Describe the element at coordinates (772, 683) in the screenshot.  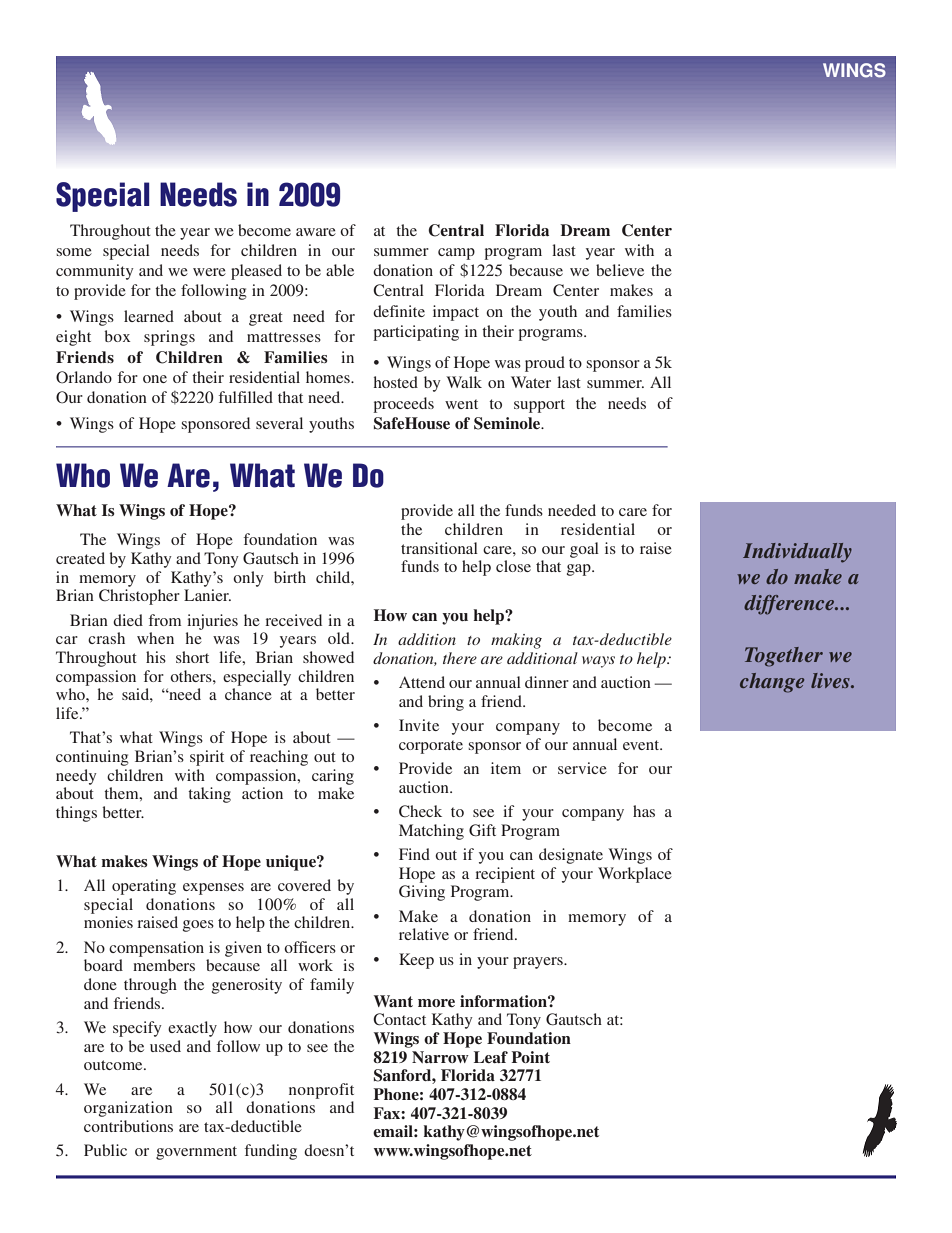
I see `change` at that location.
